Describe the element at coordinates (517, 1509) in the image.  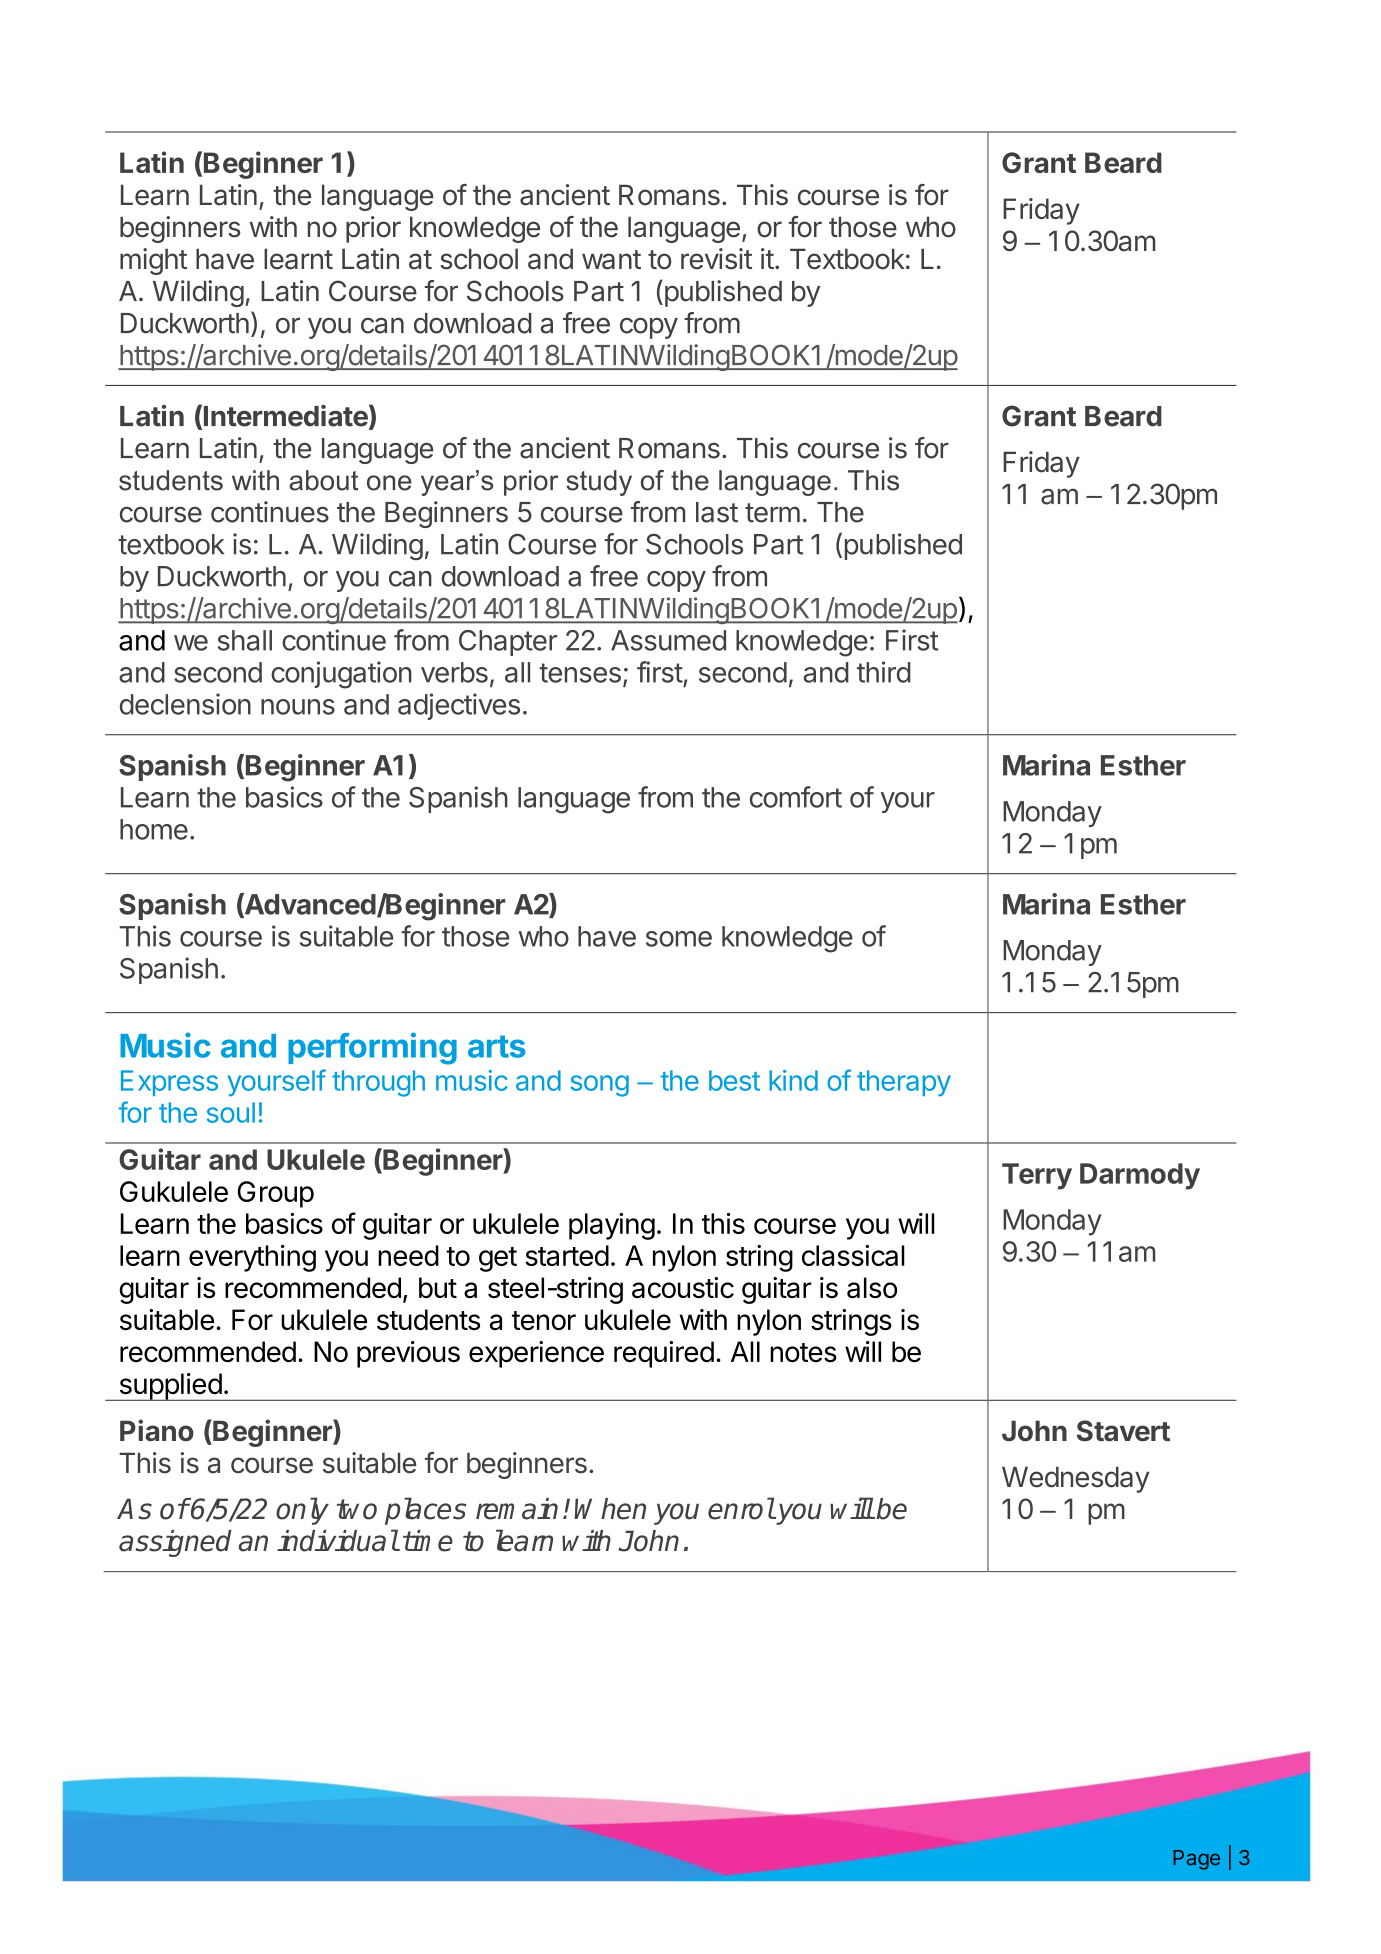
I see `remain` at that location.
